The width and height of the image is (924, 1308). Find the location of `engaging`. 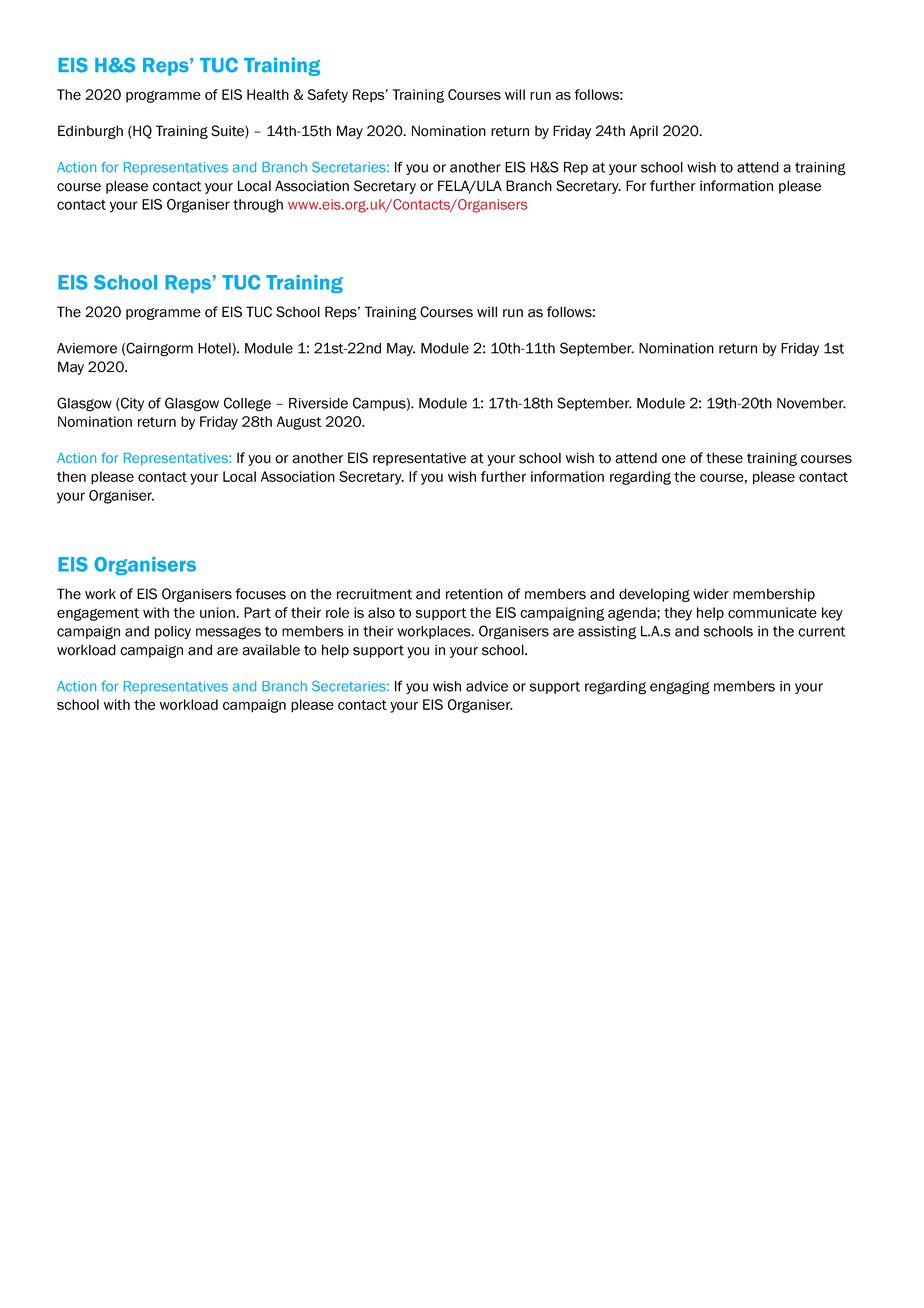

engaging is located at coordinates (680, 688).
